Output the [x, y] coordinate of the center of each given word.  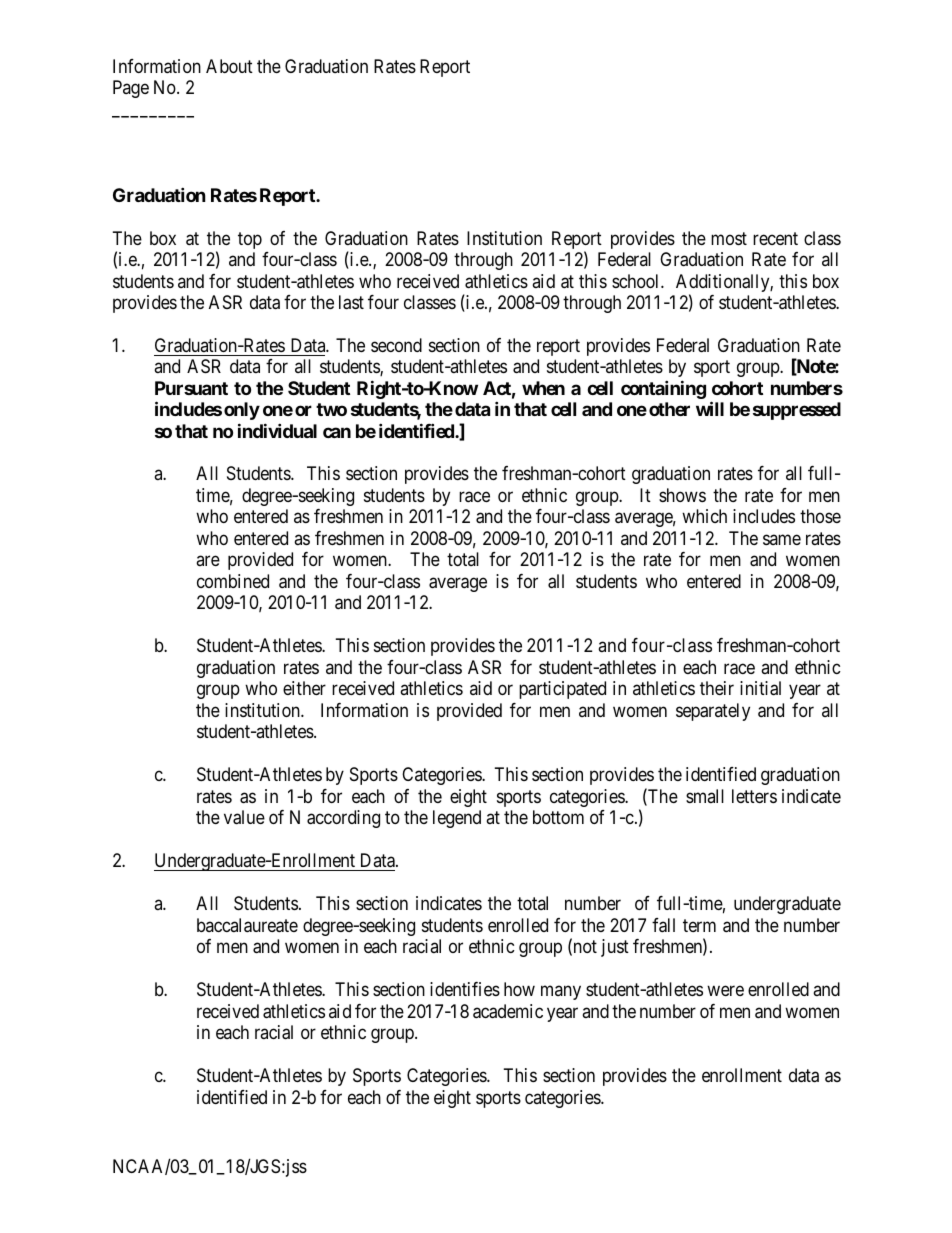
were [725, 990]
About [229, 66]
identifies [465, 989]
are [208, 561]
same [782, 539]
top [250, 240]
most [729, 238]
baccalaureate [247, 925]
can [337, 432]
